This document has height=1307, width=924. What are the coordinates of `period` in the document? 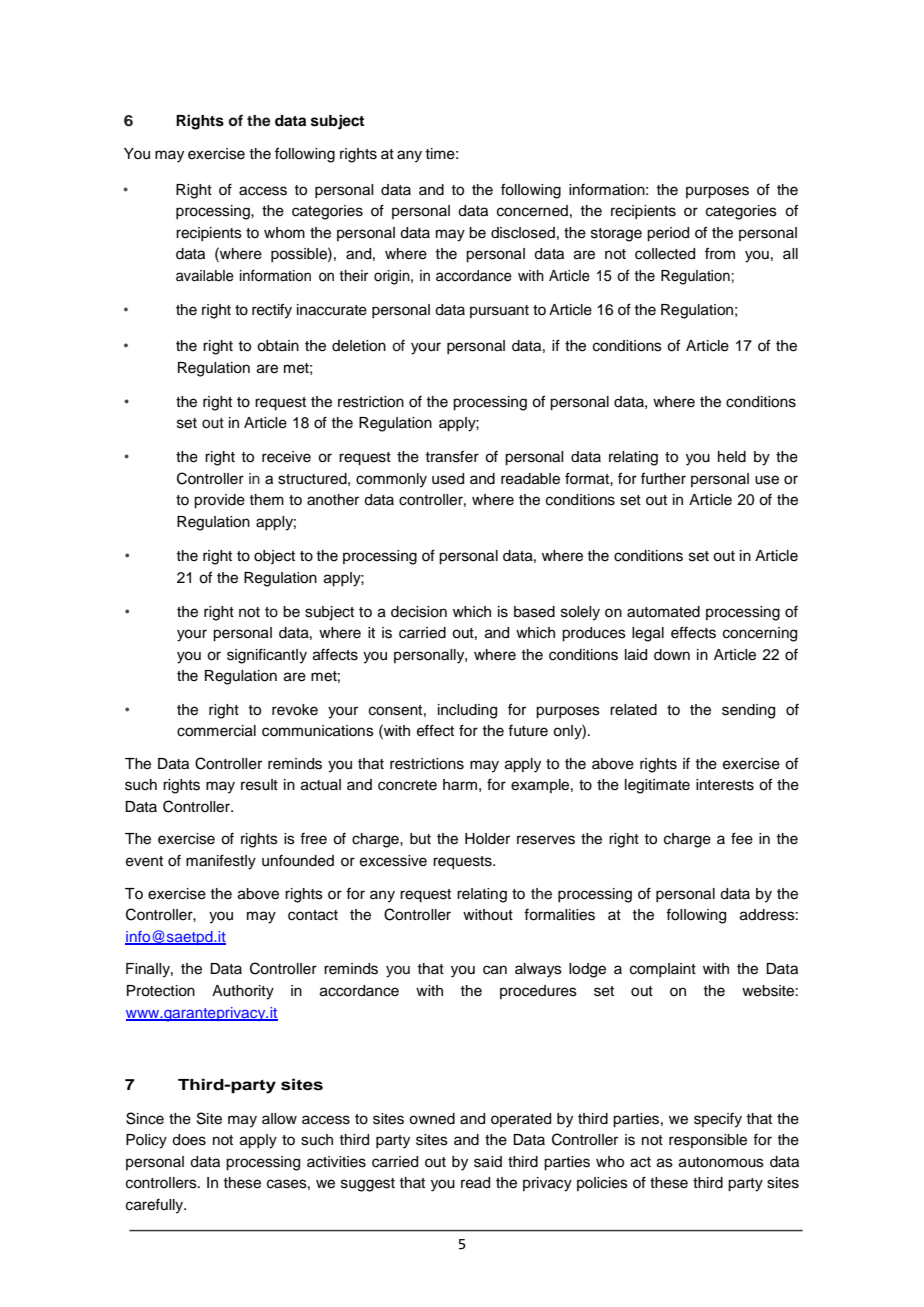 It's located at (668, 234).
